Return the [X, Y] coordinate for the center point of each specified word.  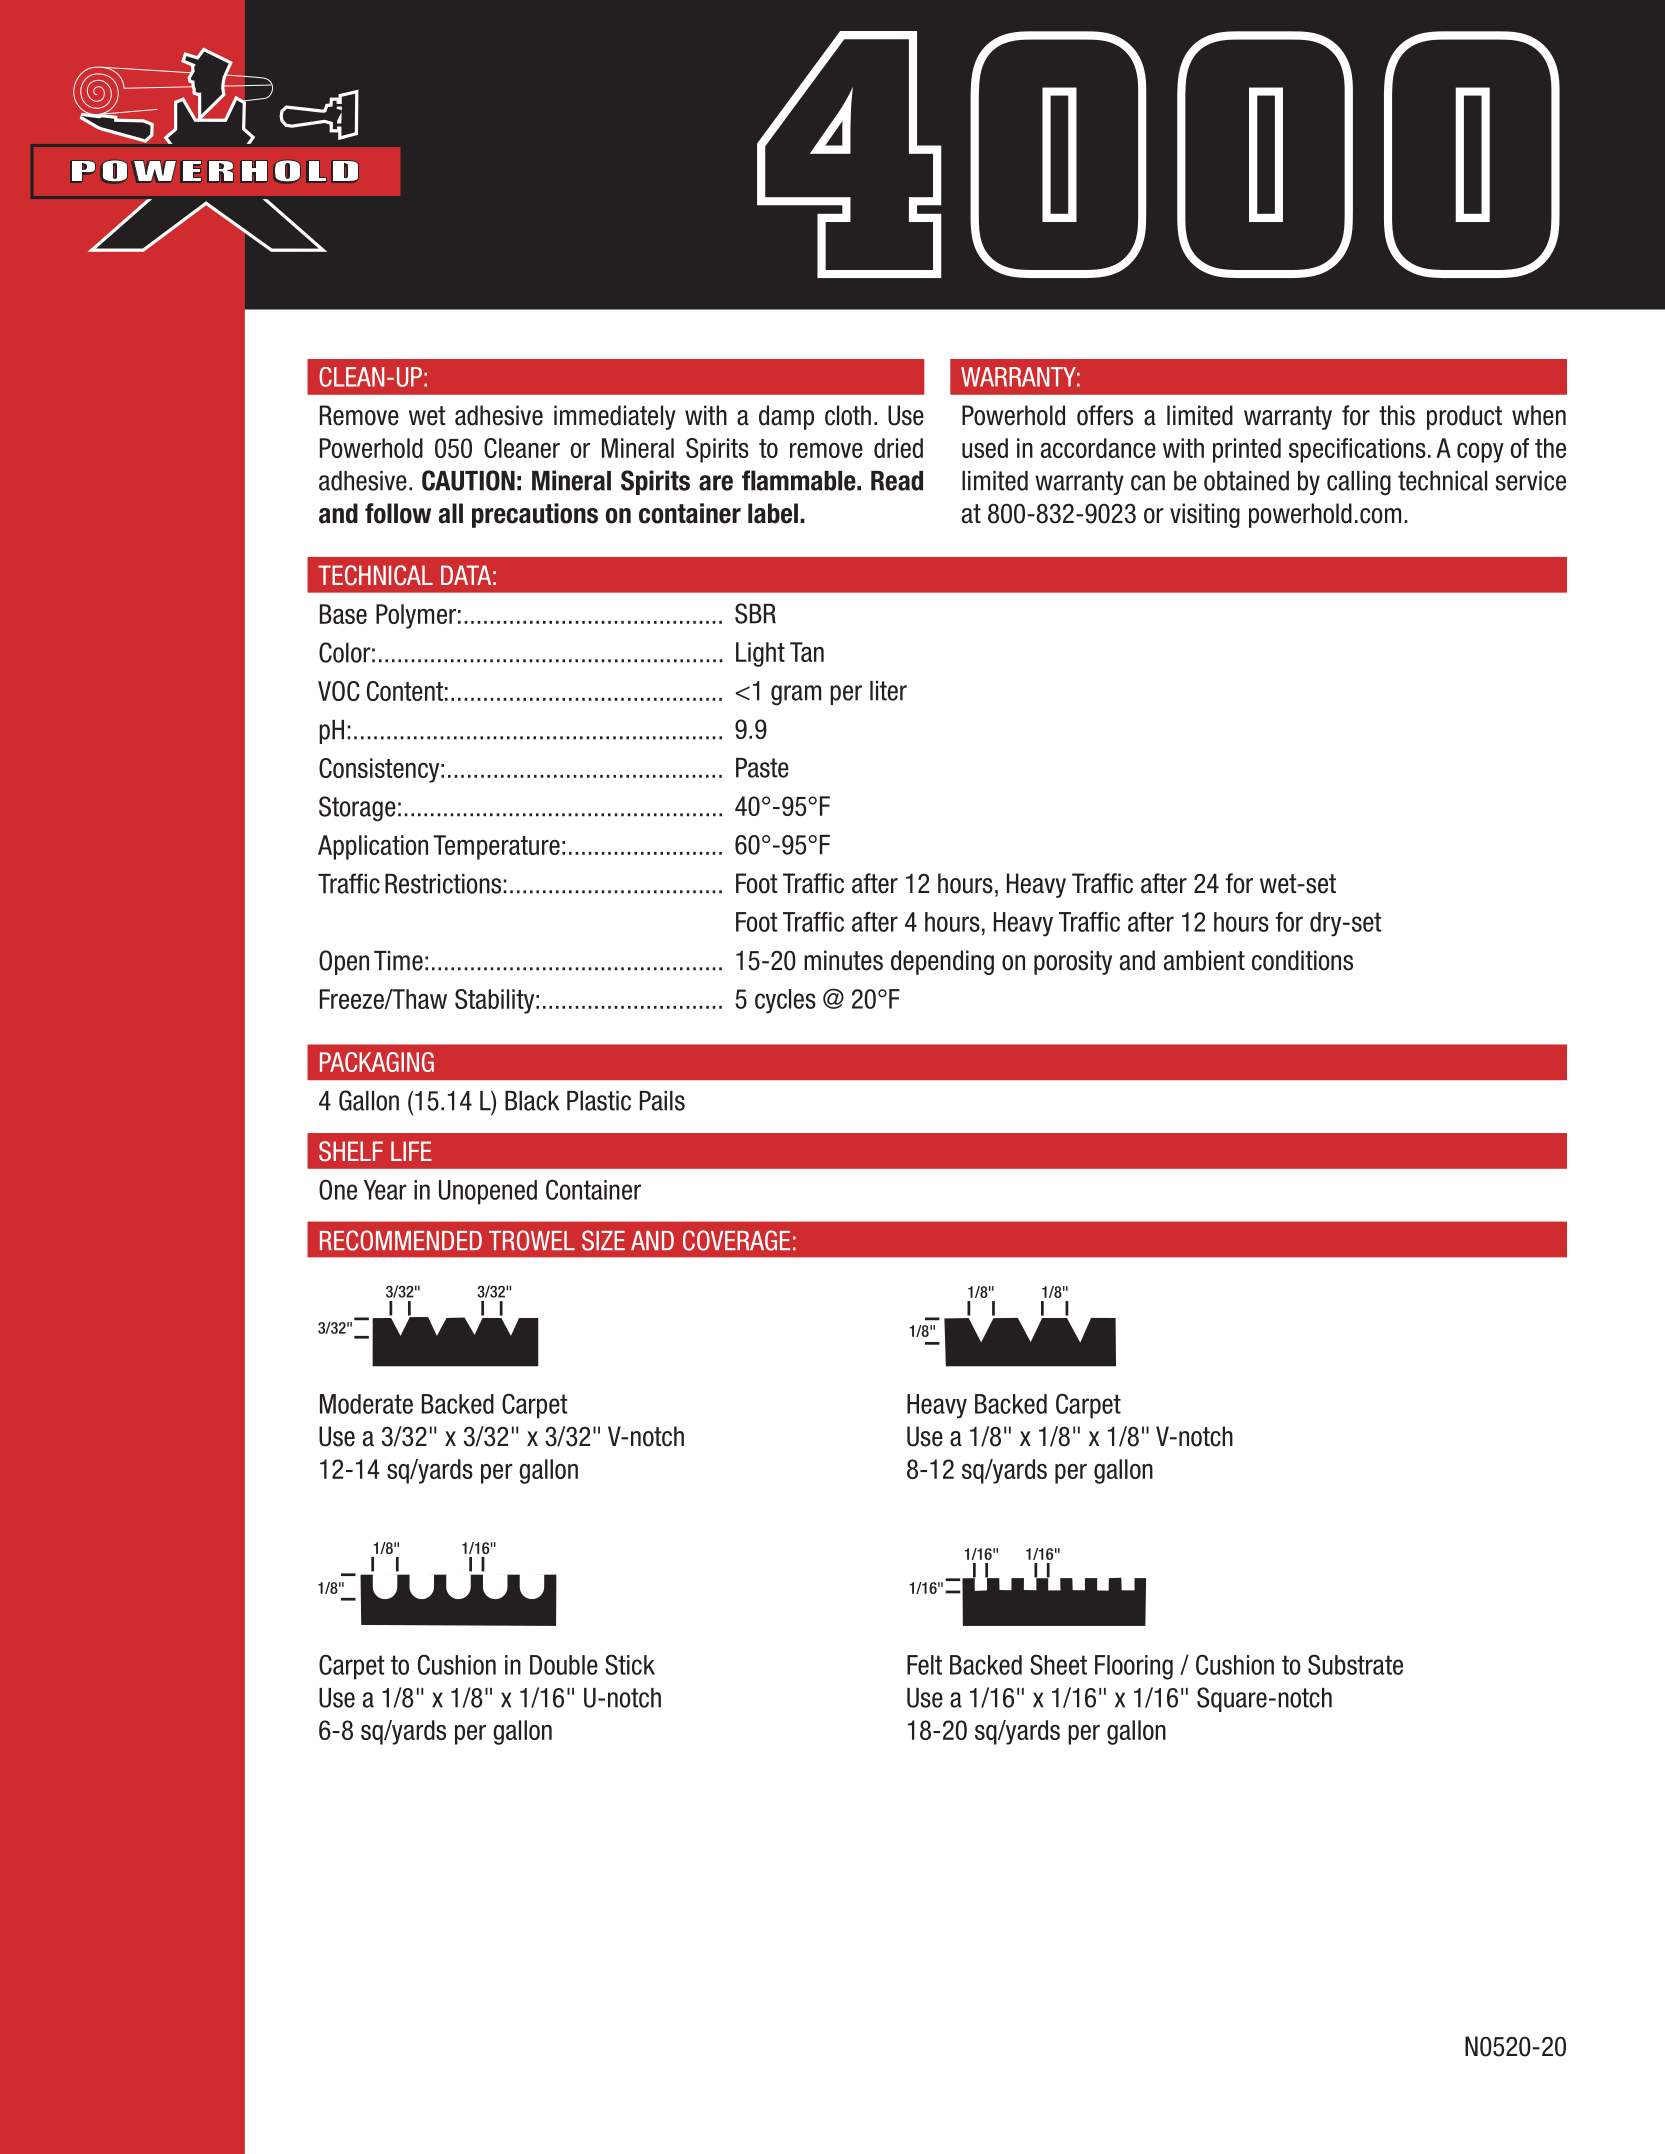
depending [942, 962]
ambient [1204, 960]
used [985, 448]
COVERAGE [736, 1240]
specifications [1357, 450]
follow [398, 513]
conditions [1302, 960]
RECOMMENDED [401, 1240]
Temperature [496, 847]
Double [564, 1665]
